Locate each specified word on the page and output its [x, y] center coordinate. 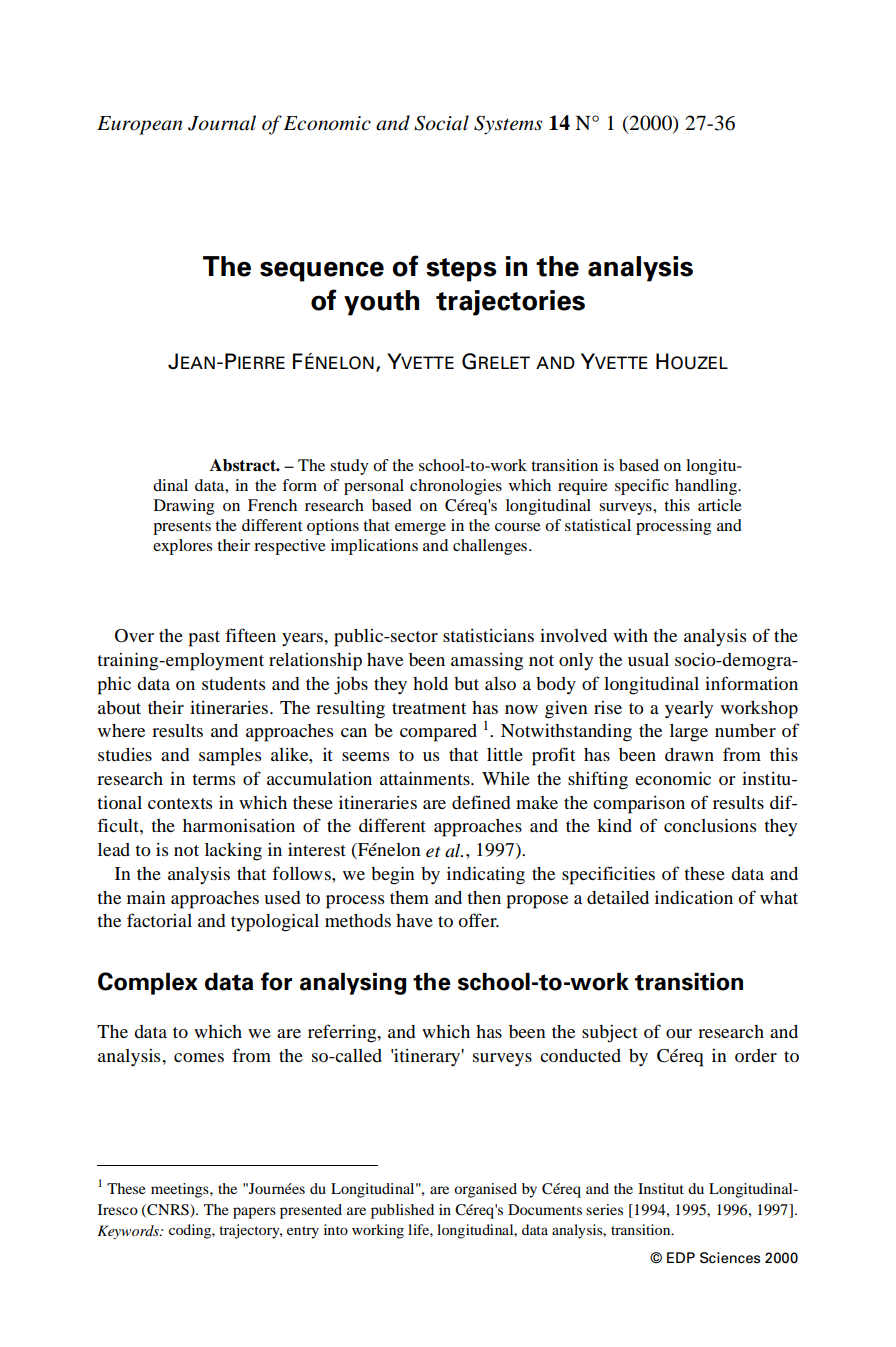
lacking [233, 852]
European [139, 125]
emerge [420, 529]
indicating [486, 876]
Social [441, 123]
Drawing [184, 507]
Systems [508, 125]
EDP [681, 1257]
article [720, 505]
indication [694, 897]
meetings [181, 1190]
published [402, 1211]
